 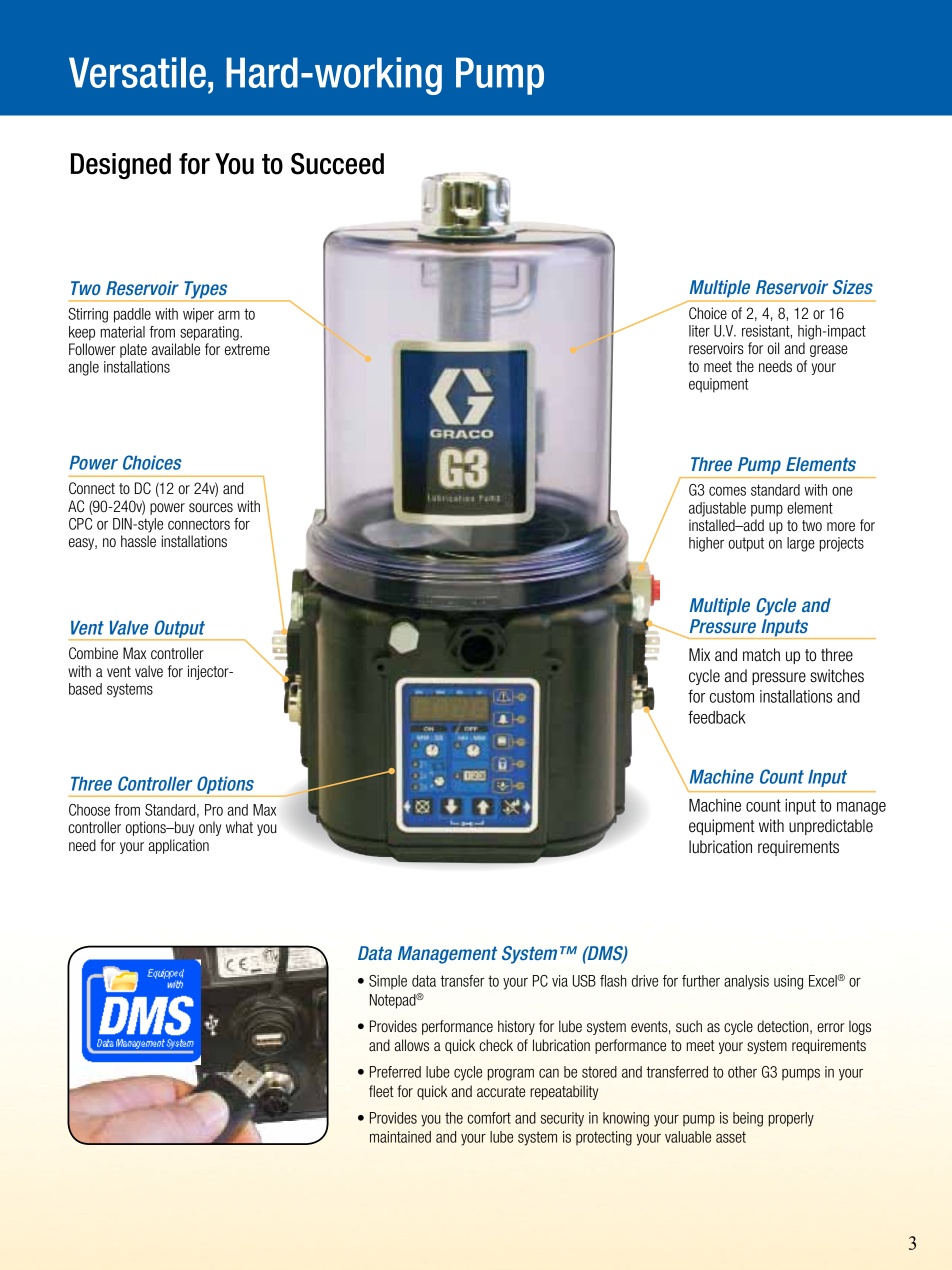 I want to click on wiper, so click(x=198, y=315).
